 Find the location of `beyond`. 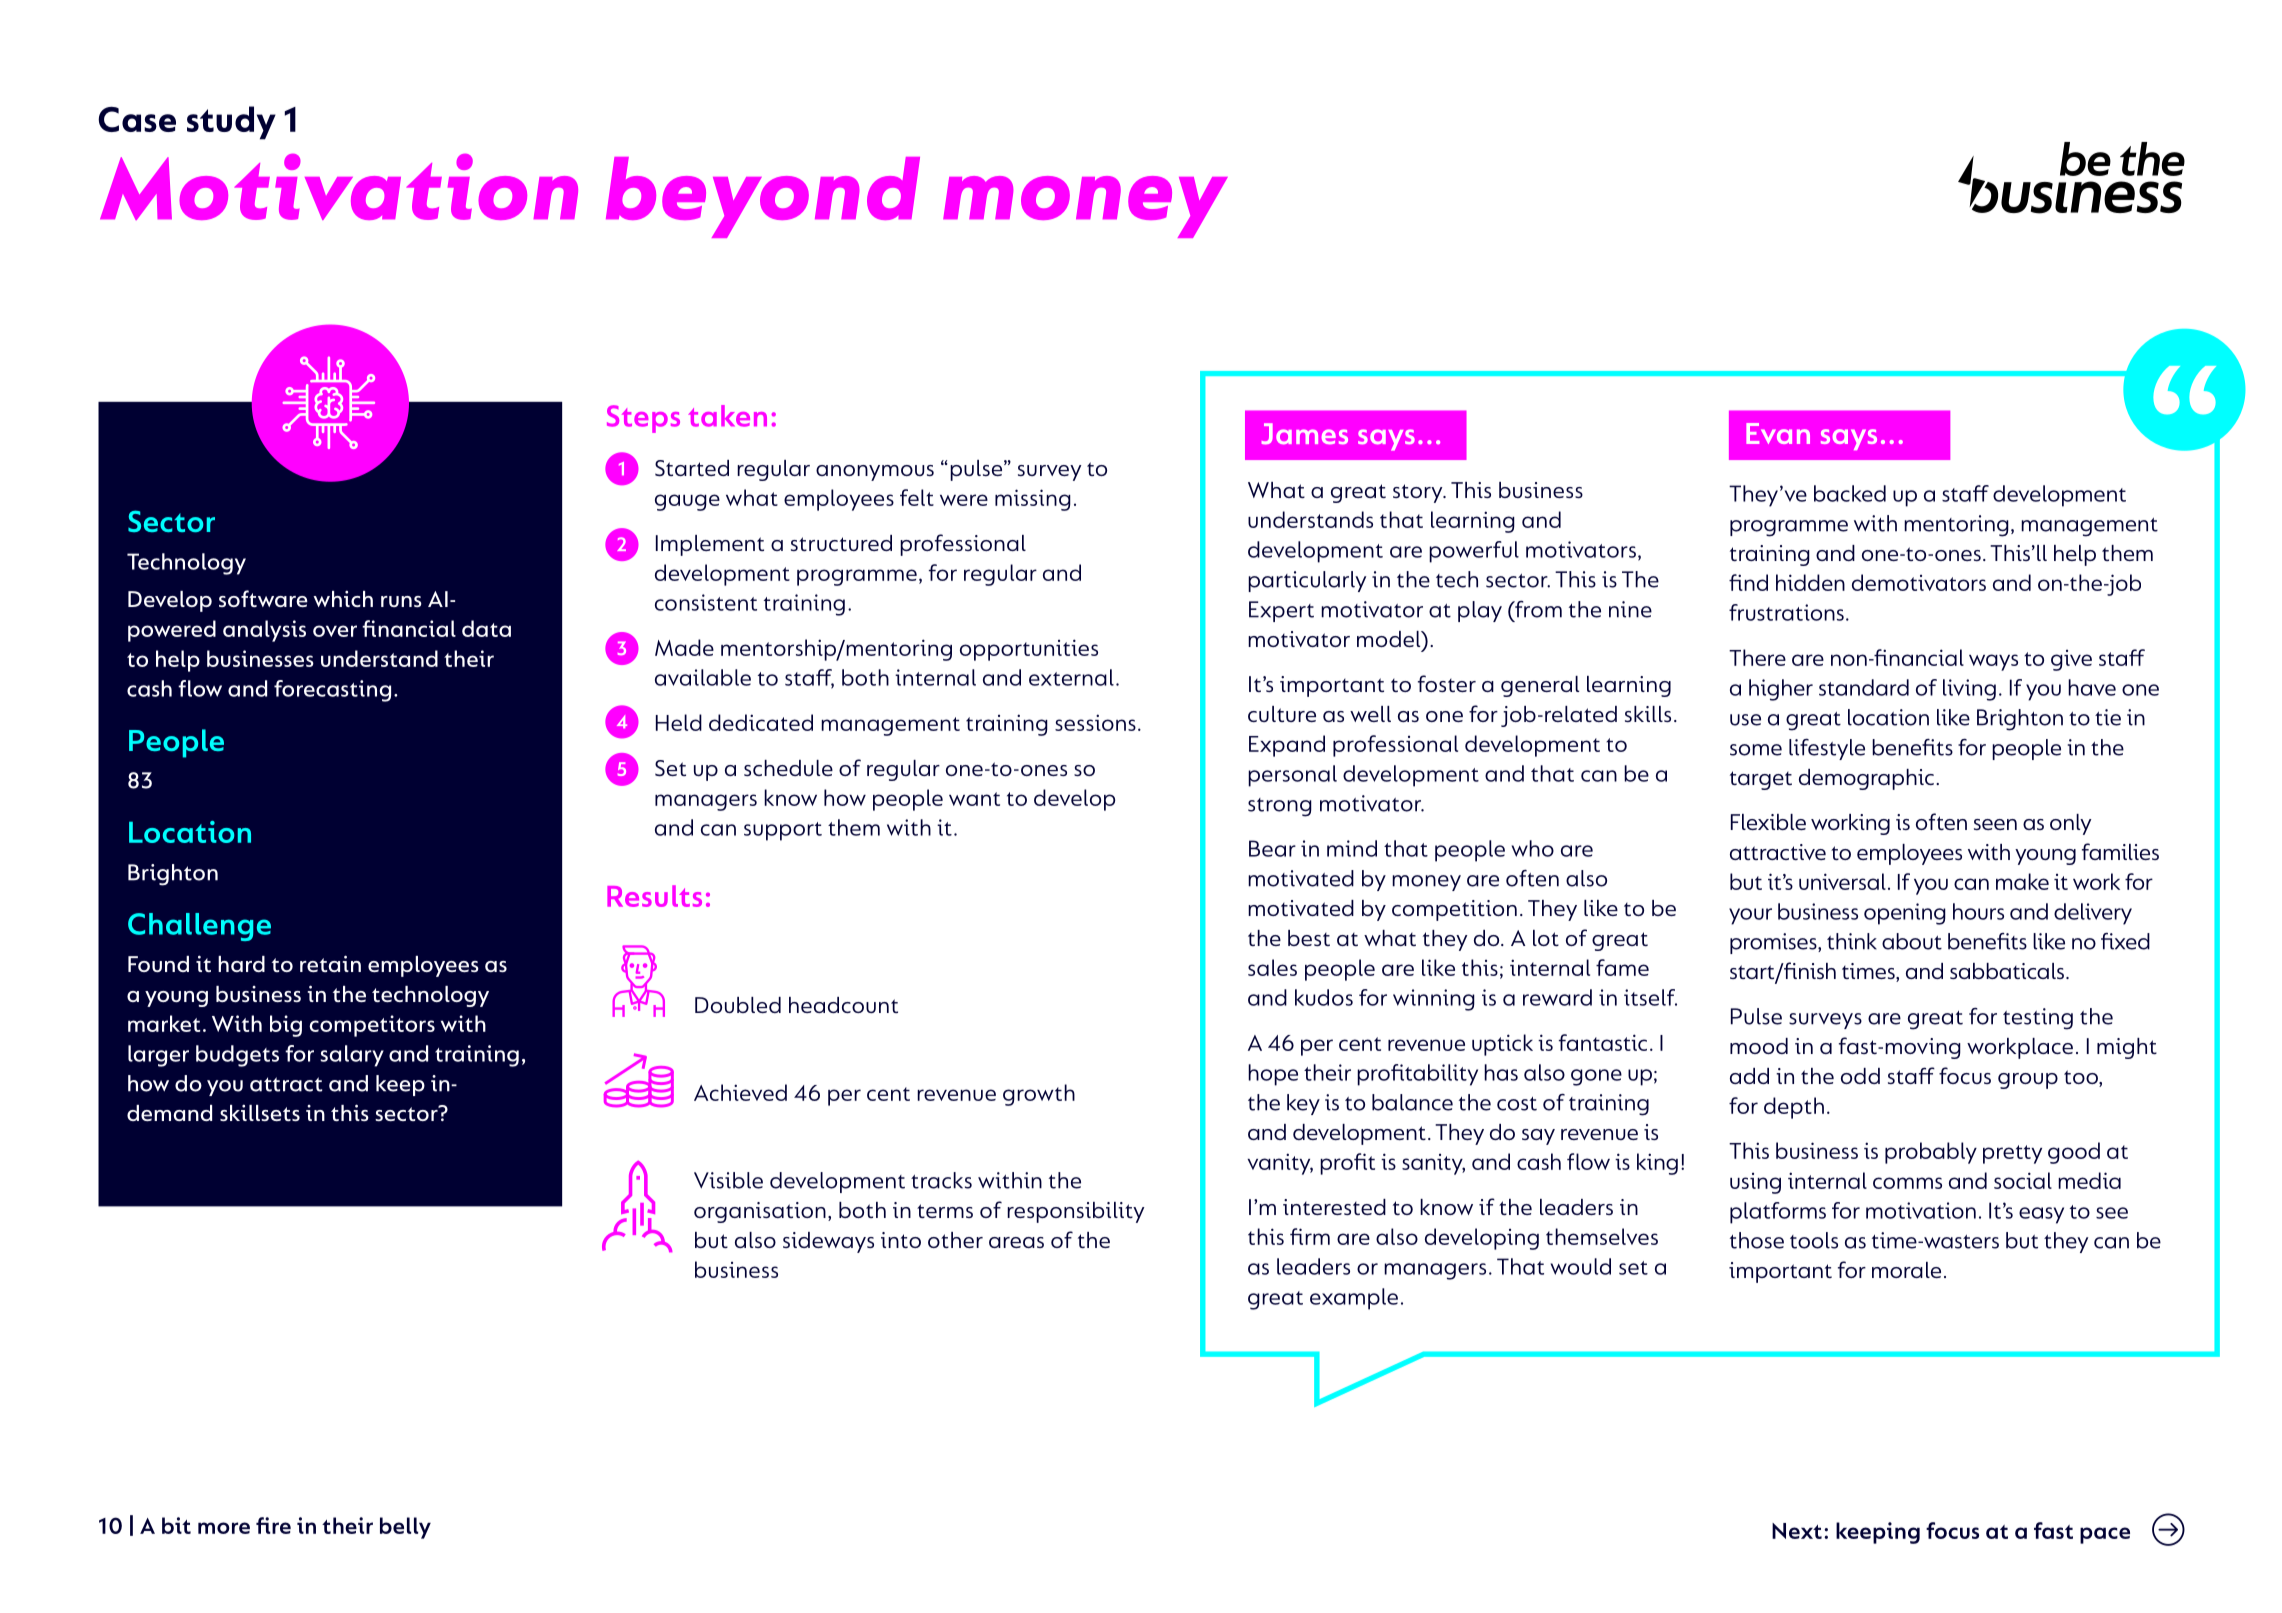

beyond is located at coordinates (763, 197).
